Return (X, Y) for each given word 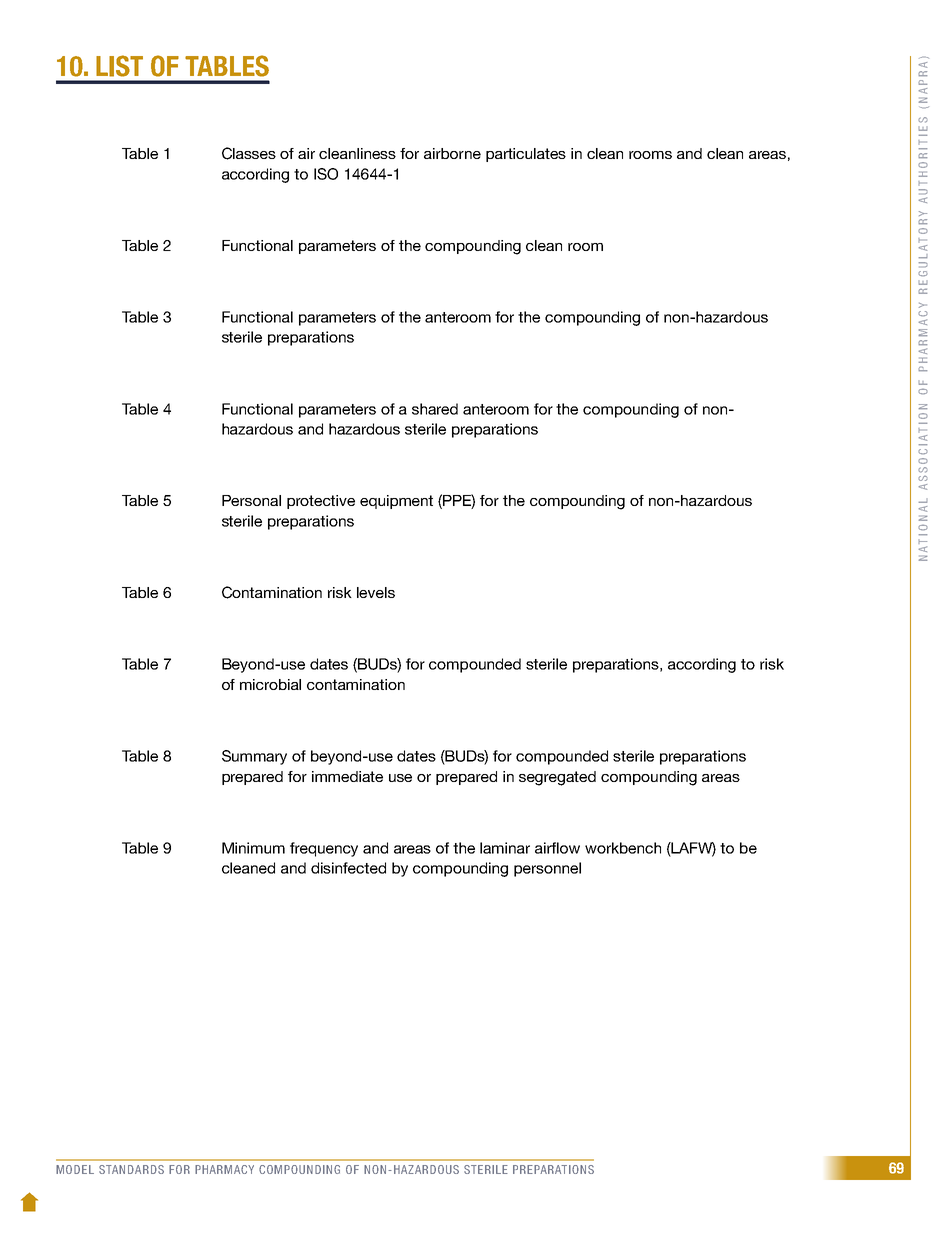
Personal (251, 500)
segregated (557, 778)
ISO (326, 174)
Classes (249, 153)
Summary (254, 757)
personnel (547, 869)
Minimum (253, 848)
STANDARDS (131, 1169)
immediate (347, 776)
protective (321, 502)
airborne (452, 153)
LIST (119, 66)
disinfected (348, 868)
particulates (526, 155)
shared (435, 409)
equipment (396, 502)
